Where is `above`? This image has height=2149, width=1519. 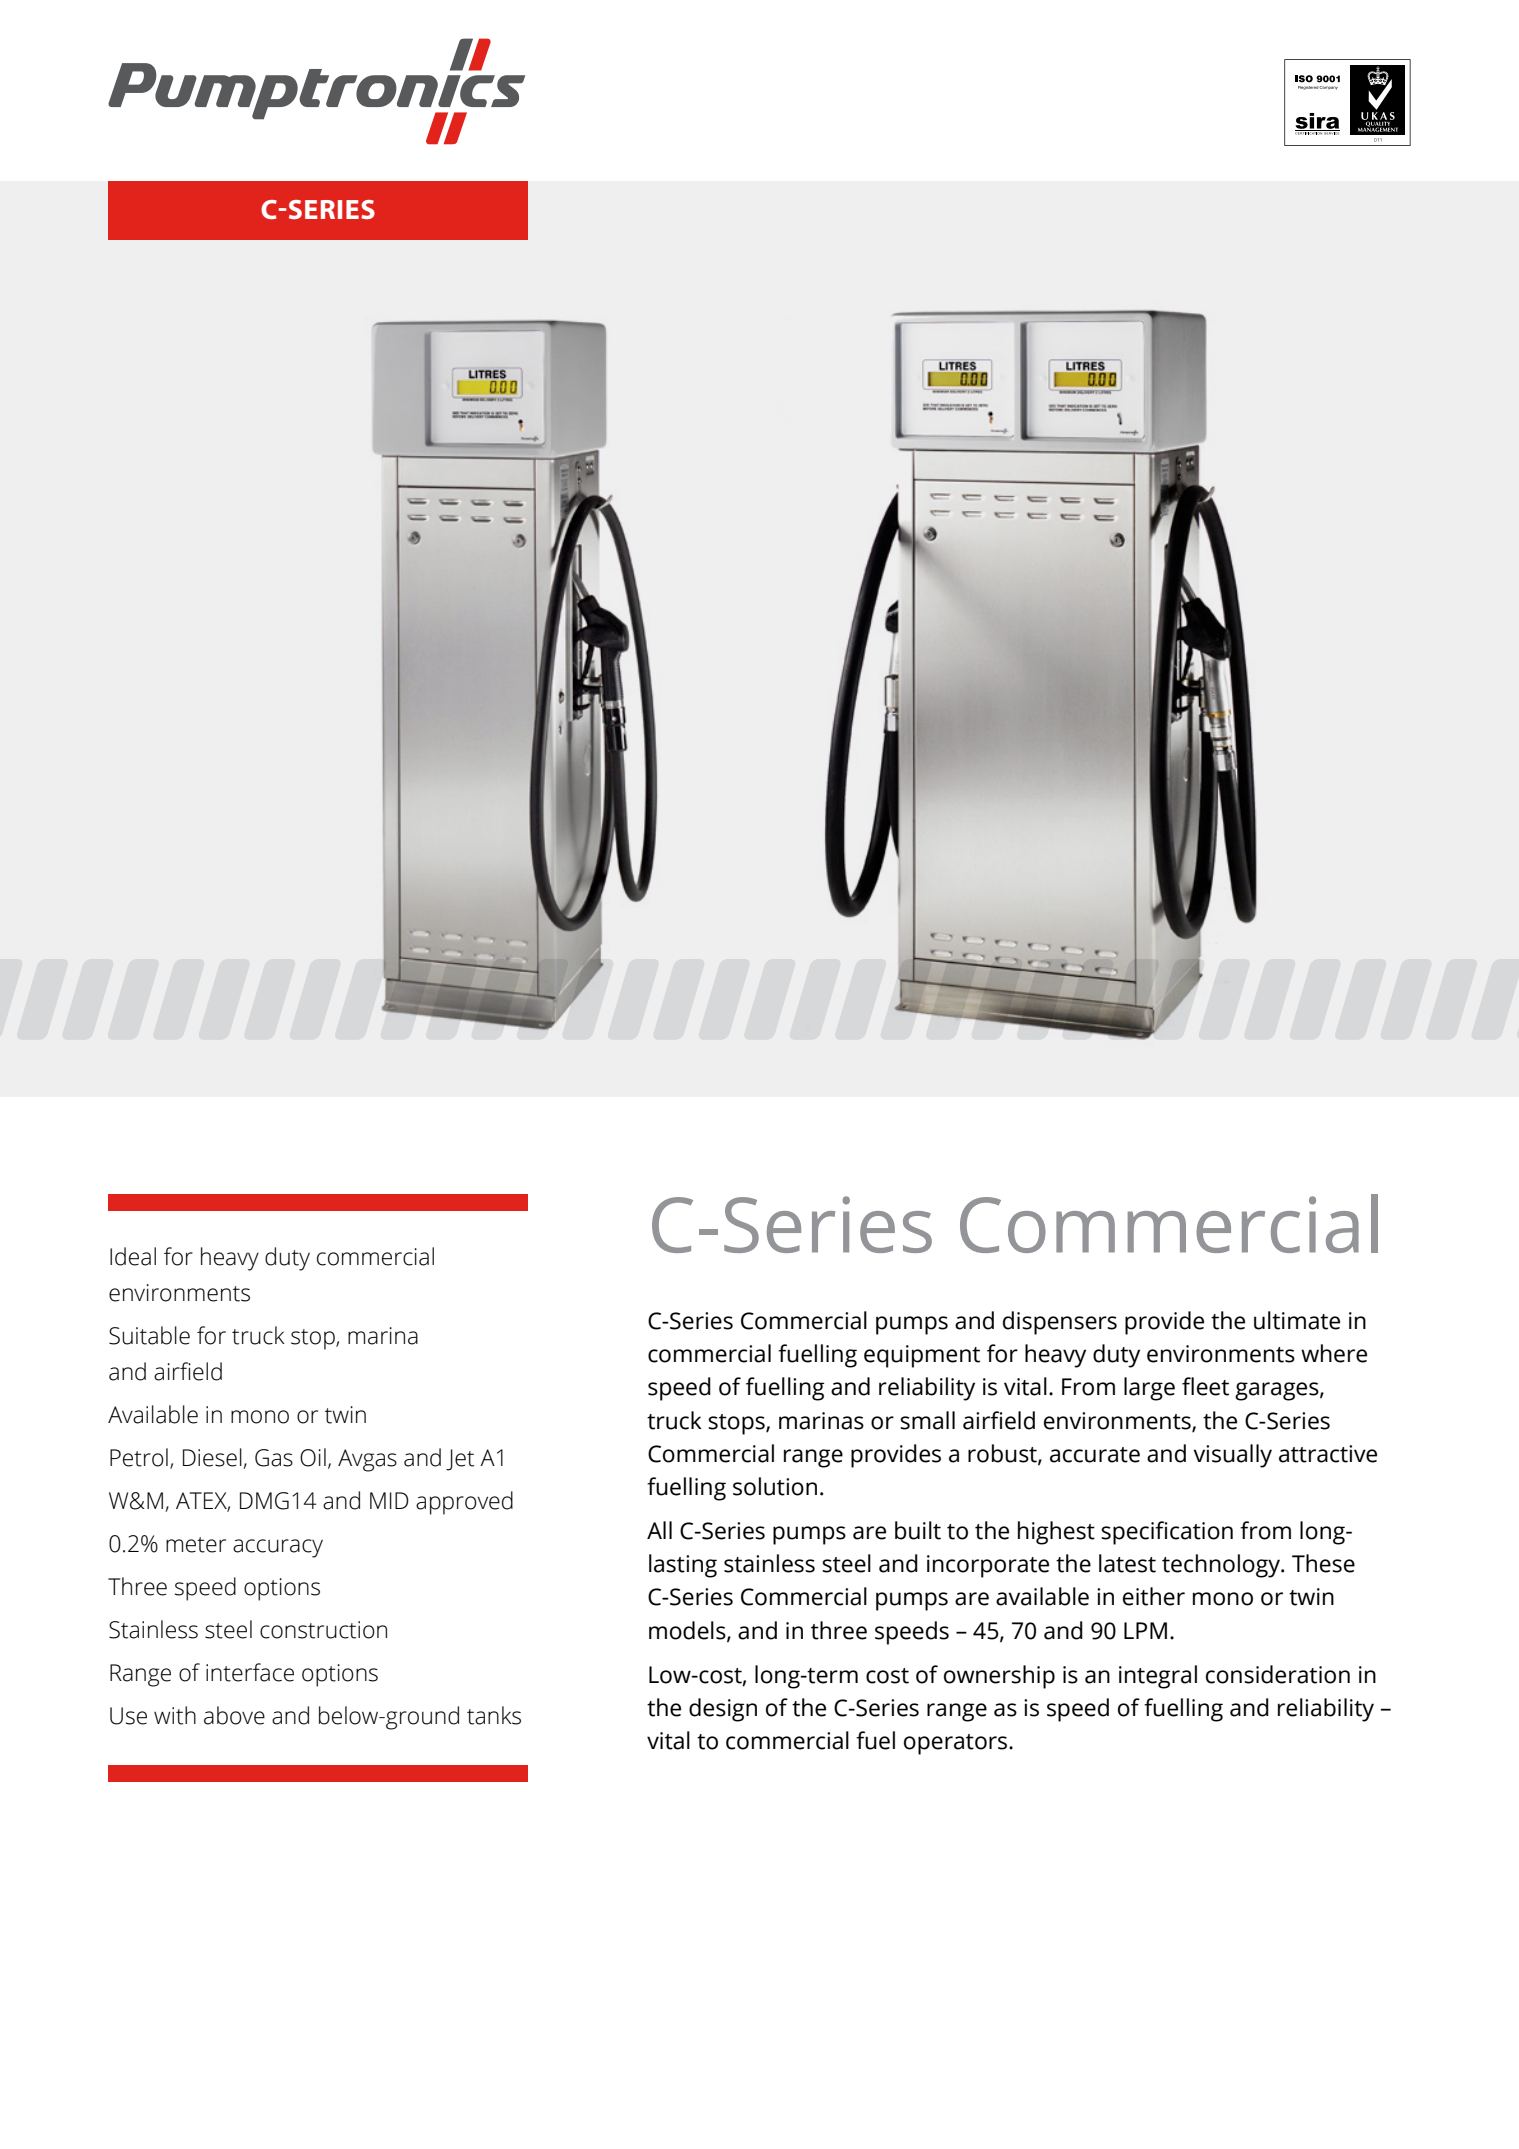
above is located at coordinates (234, 1715).
